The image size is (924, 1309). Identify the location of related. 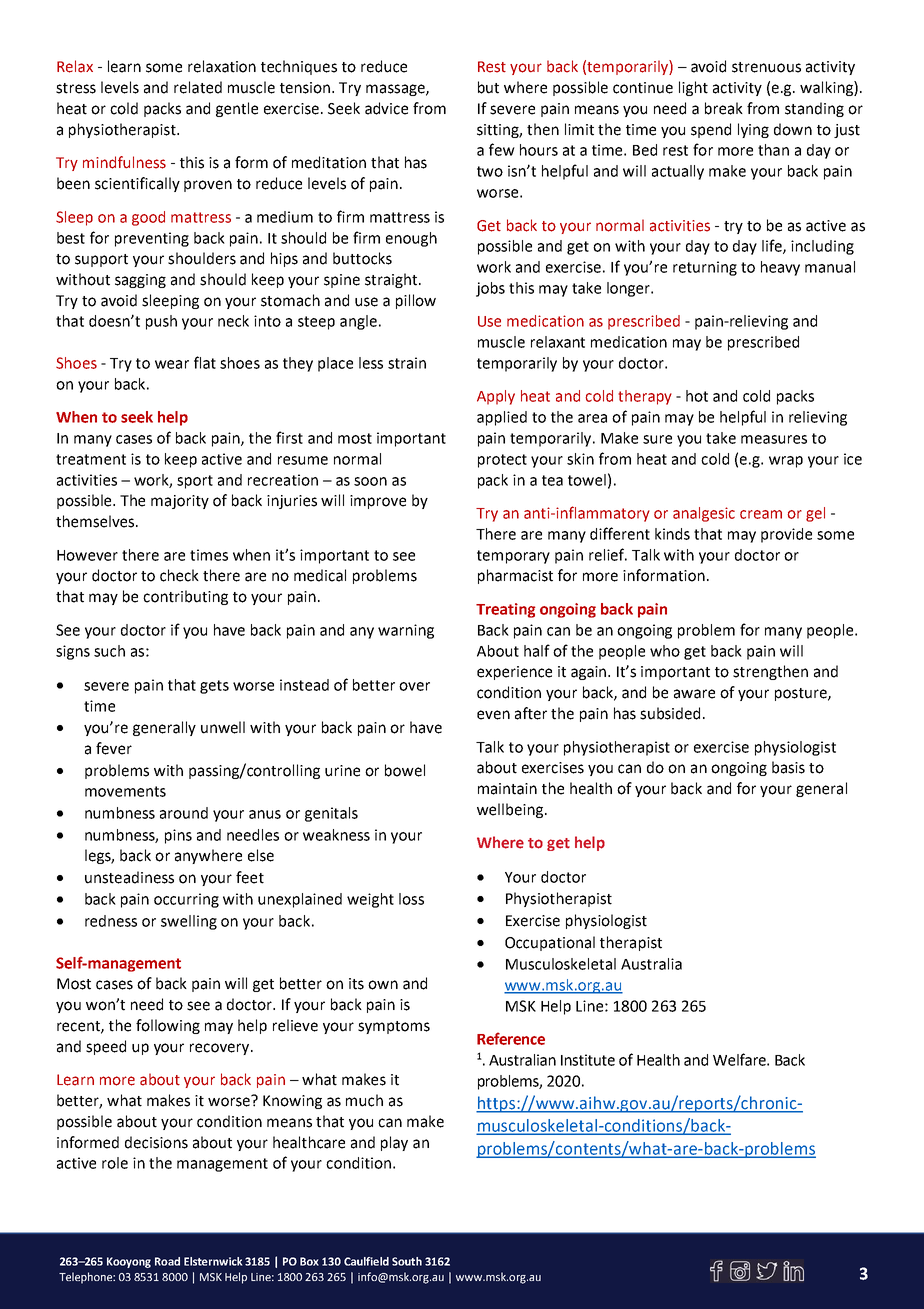
(198, 87).
